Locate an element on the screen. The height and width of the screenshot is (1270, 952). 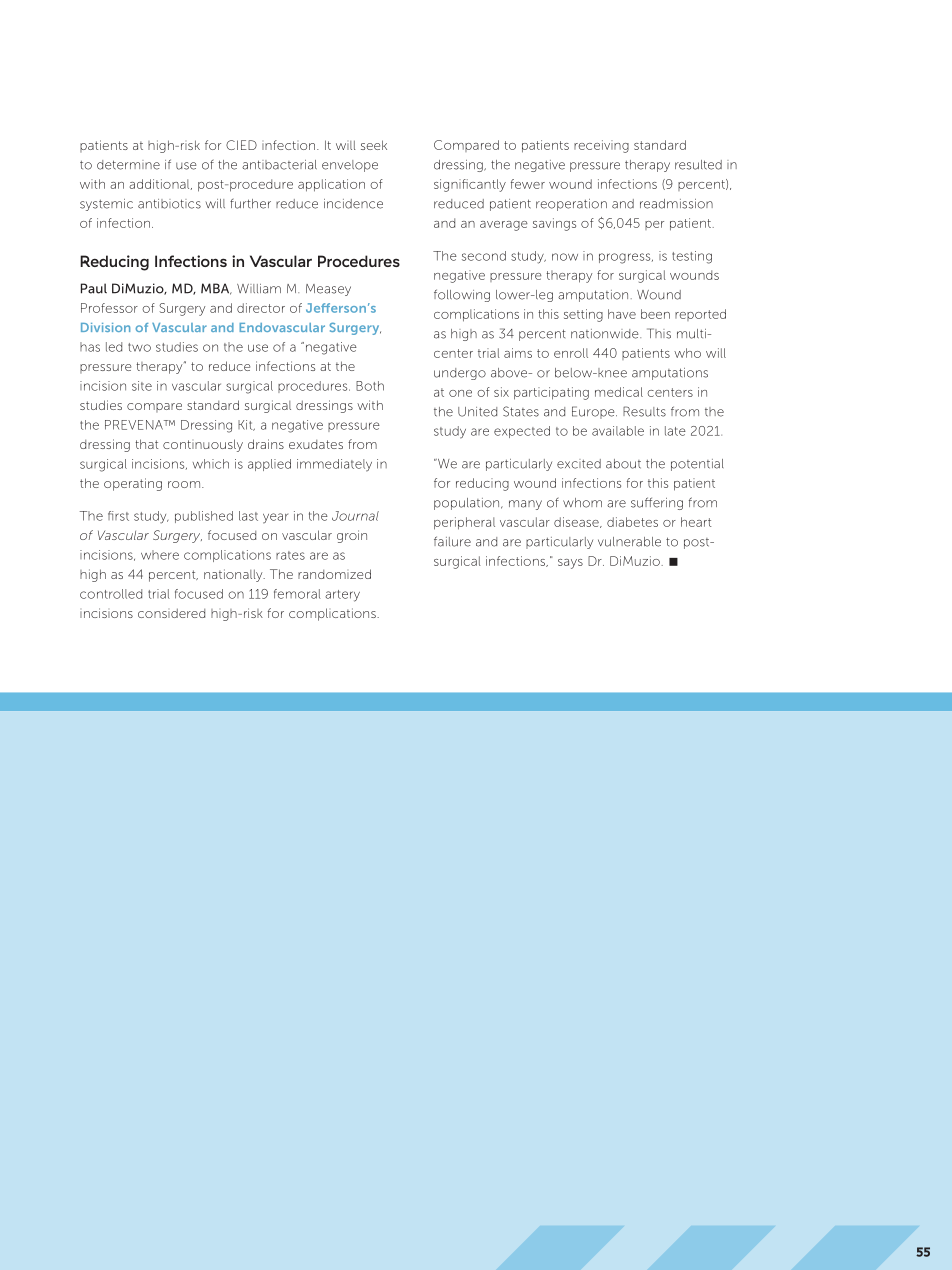
determine is located at coordinates (128, 165).
